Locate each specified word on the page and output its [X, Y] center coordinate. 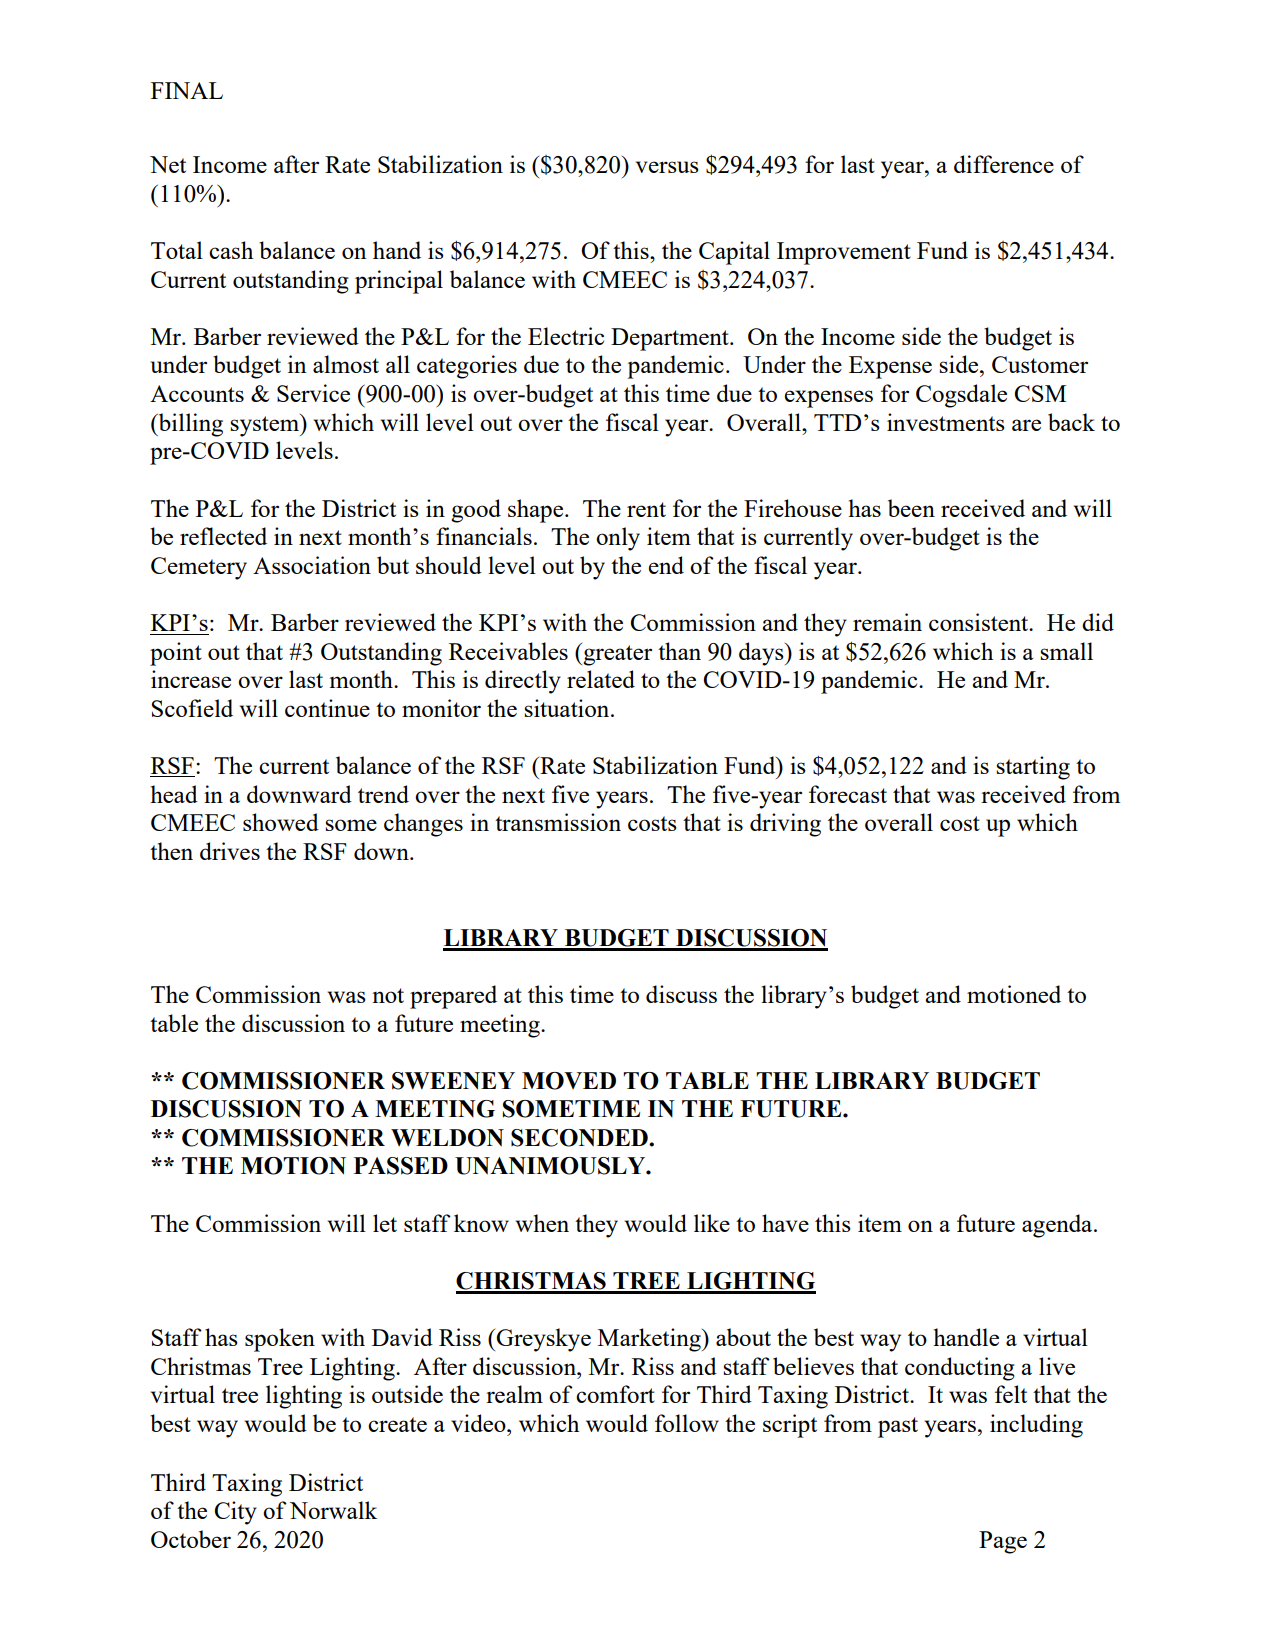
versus [667, 167]
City [236, 1513]
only [618, 539]
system [265, 425]
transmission [558, 822]
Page [1003, 1542]
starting [1033, 768]
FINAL [187, 90]
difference [1004, 164]
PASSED [401, 1166]
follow [687, 1423]
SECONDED [580, 1138]
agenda [1058, 1226]
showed [281, 822]
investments [946, 422]
